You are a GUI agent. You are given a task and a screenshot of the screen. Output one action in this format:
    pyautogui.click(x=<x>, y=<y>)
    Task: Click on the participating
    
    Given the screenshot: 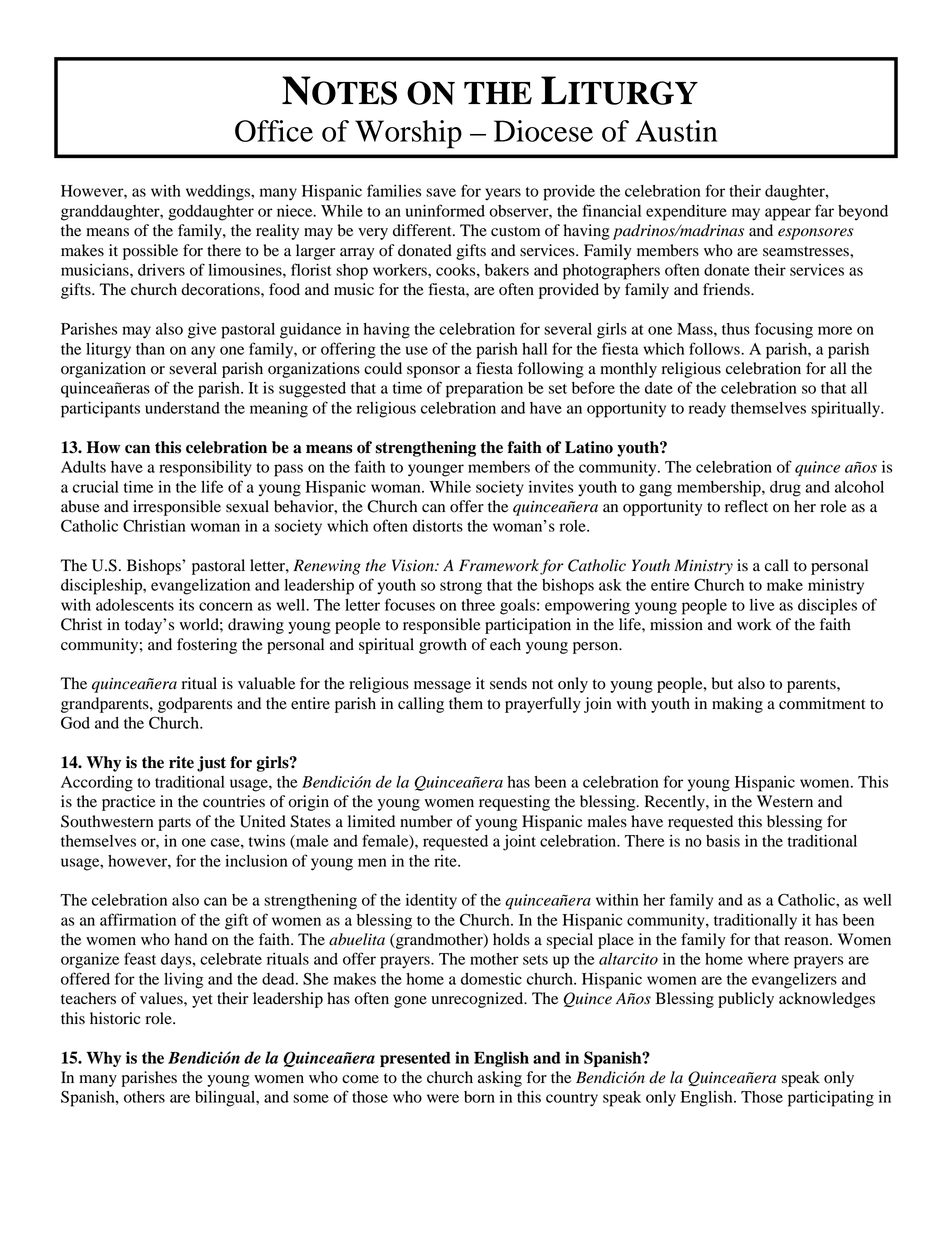 What is the action you would take?
    pyautogui.click(x=831, y=1099)
